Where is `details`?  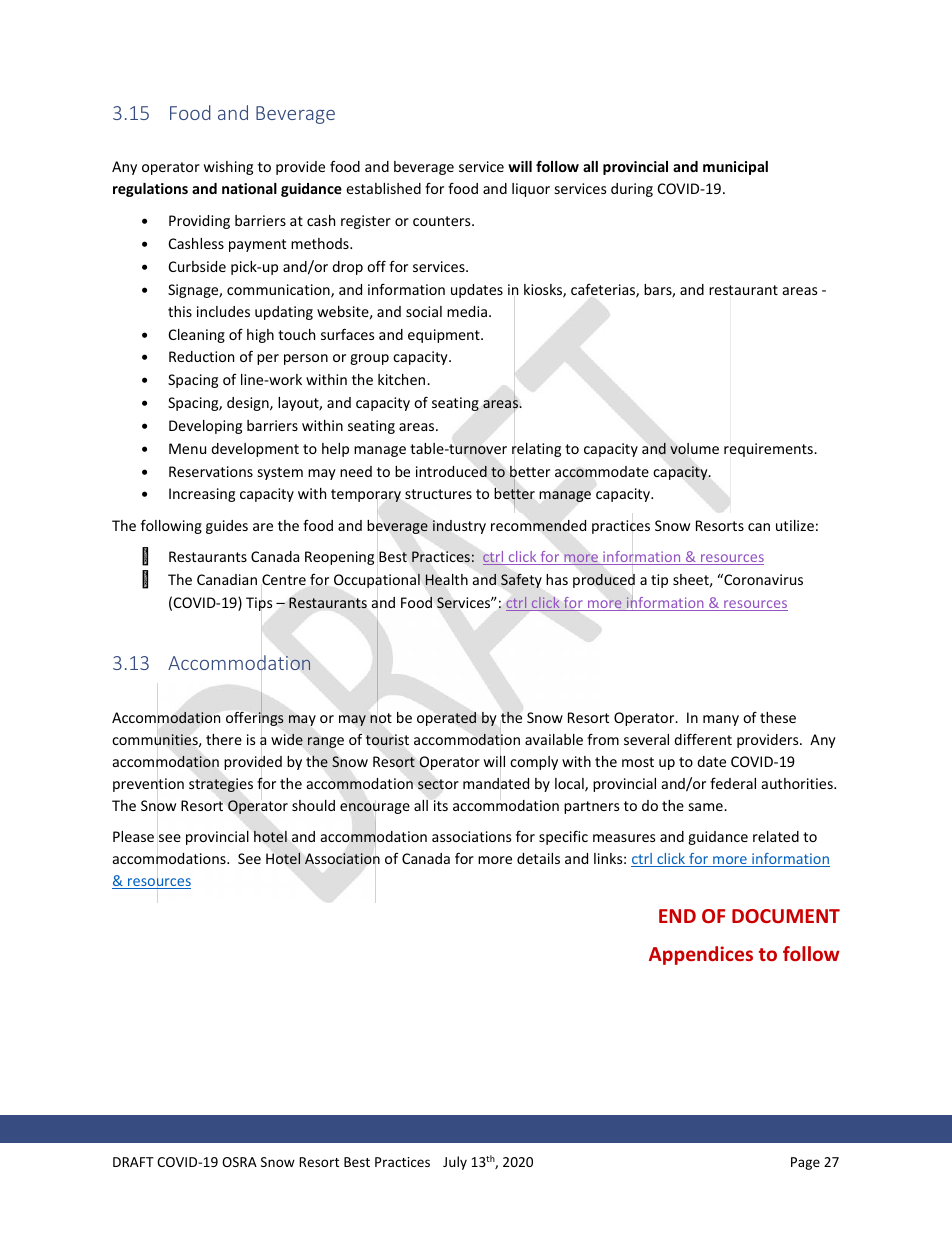
details is located at coordinates (538, 858).
